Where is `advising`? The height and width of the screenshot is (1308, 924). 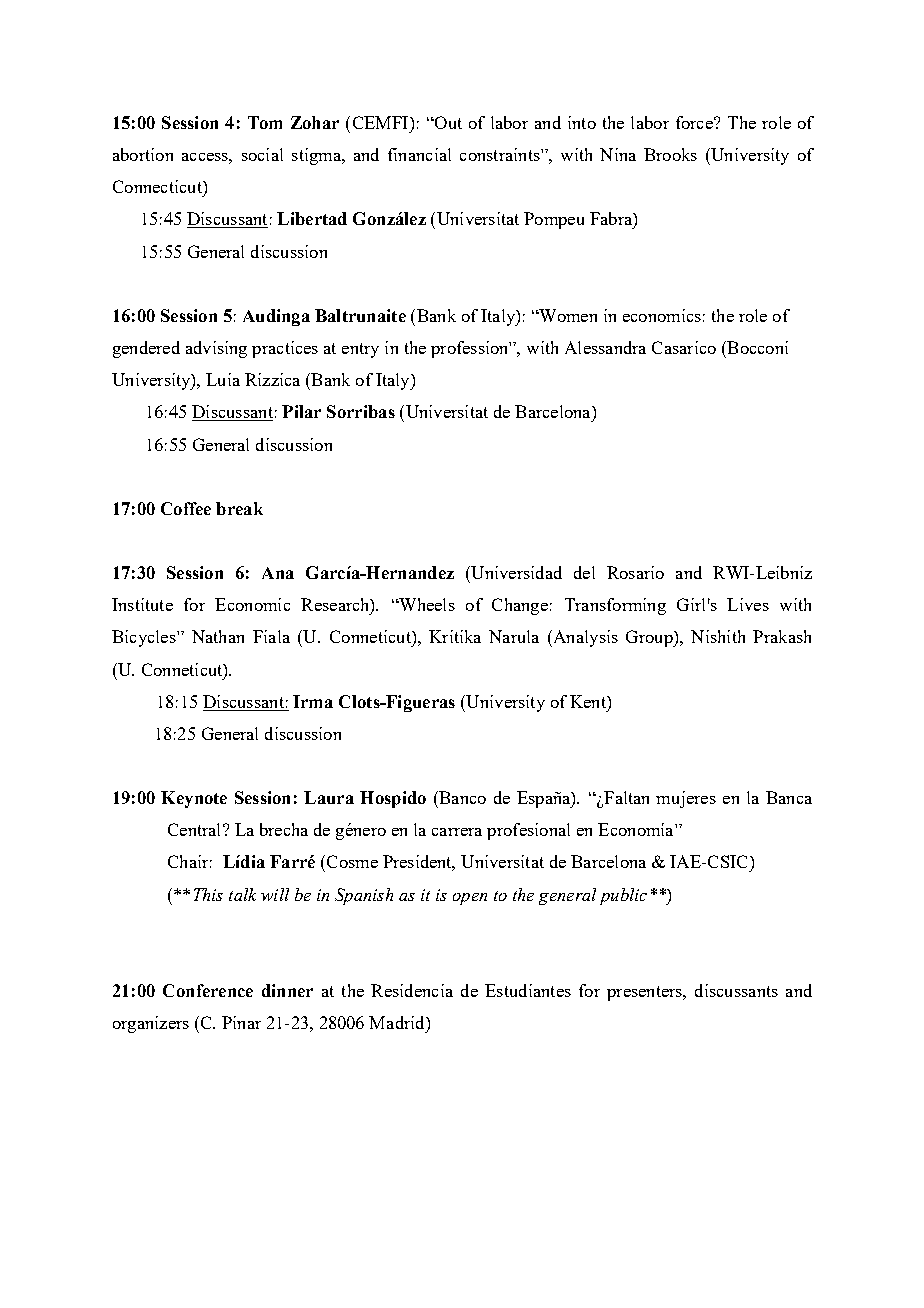 advising is located at coordinates (216, 349).
